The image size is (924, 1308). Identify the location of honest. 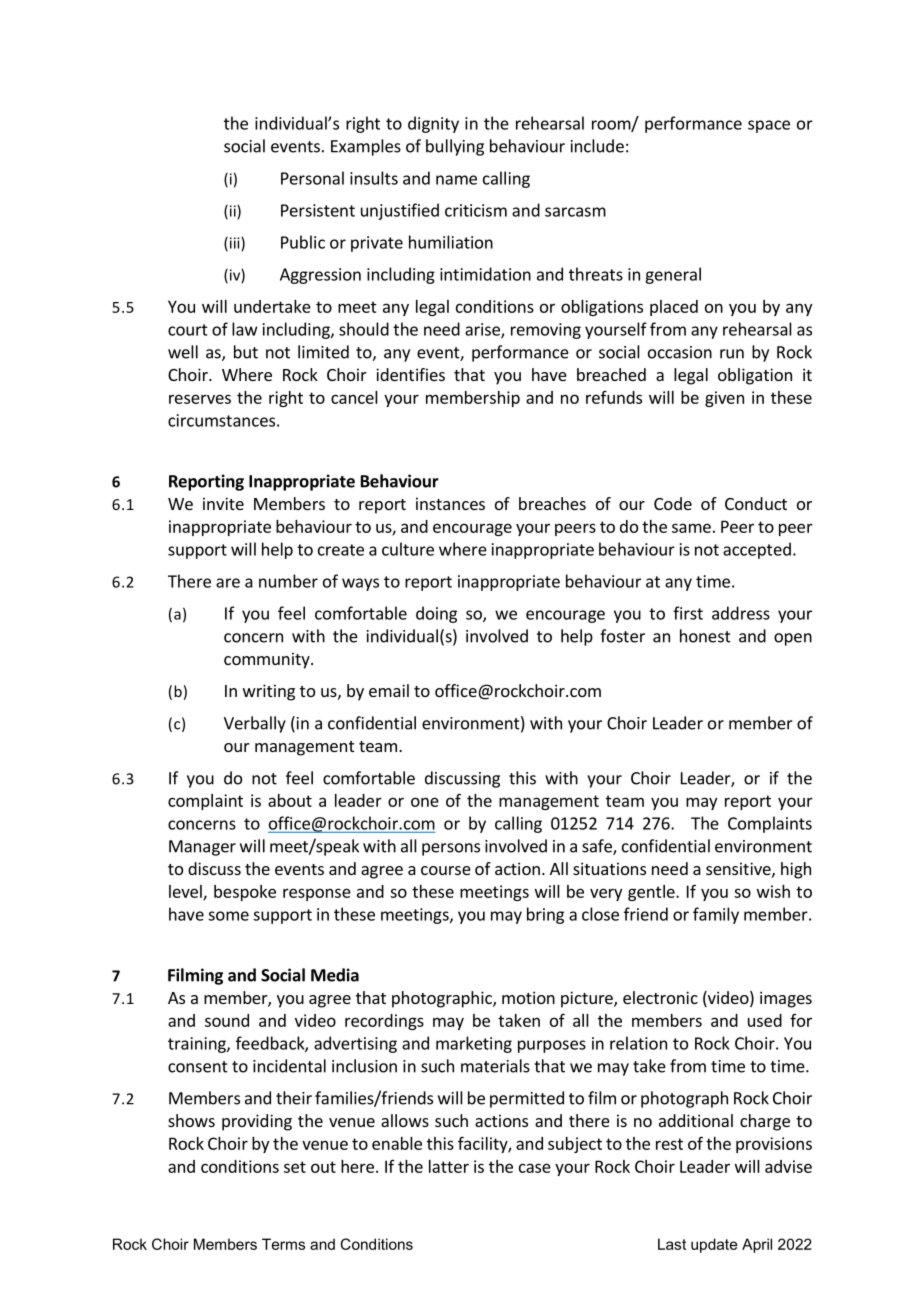
(705, 636).
